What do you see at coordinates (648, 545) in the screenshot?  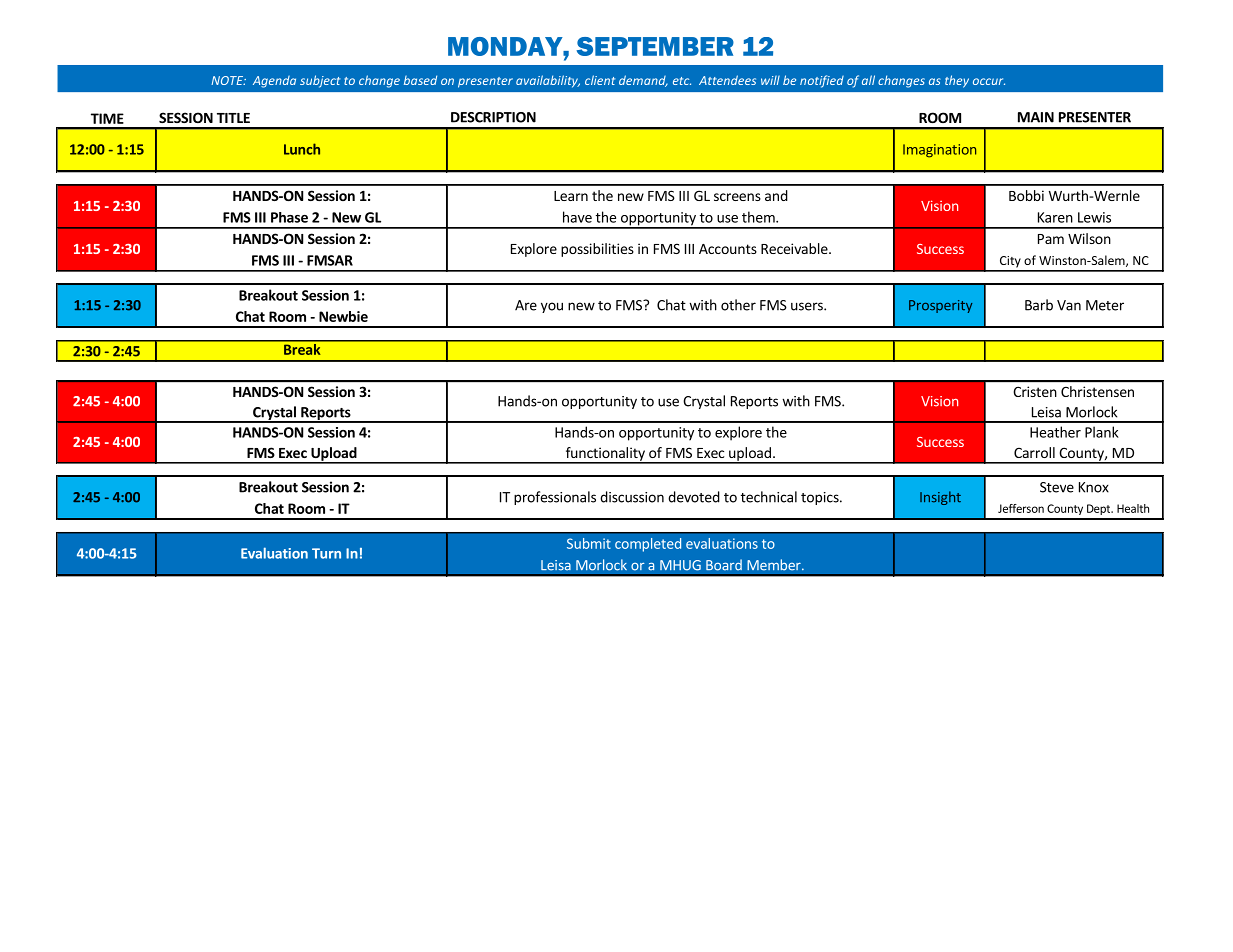 I see `completed` at bounding box center [648, 545].
